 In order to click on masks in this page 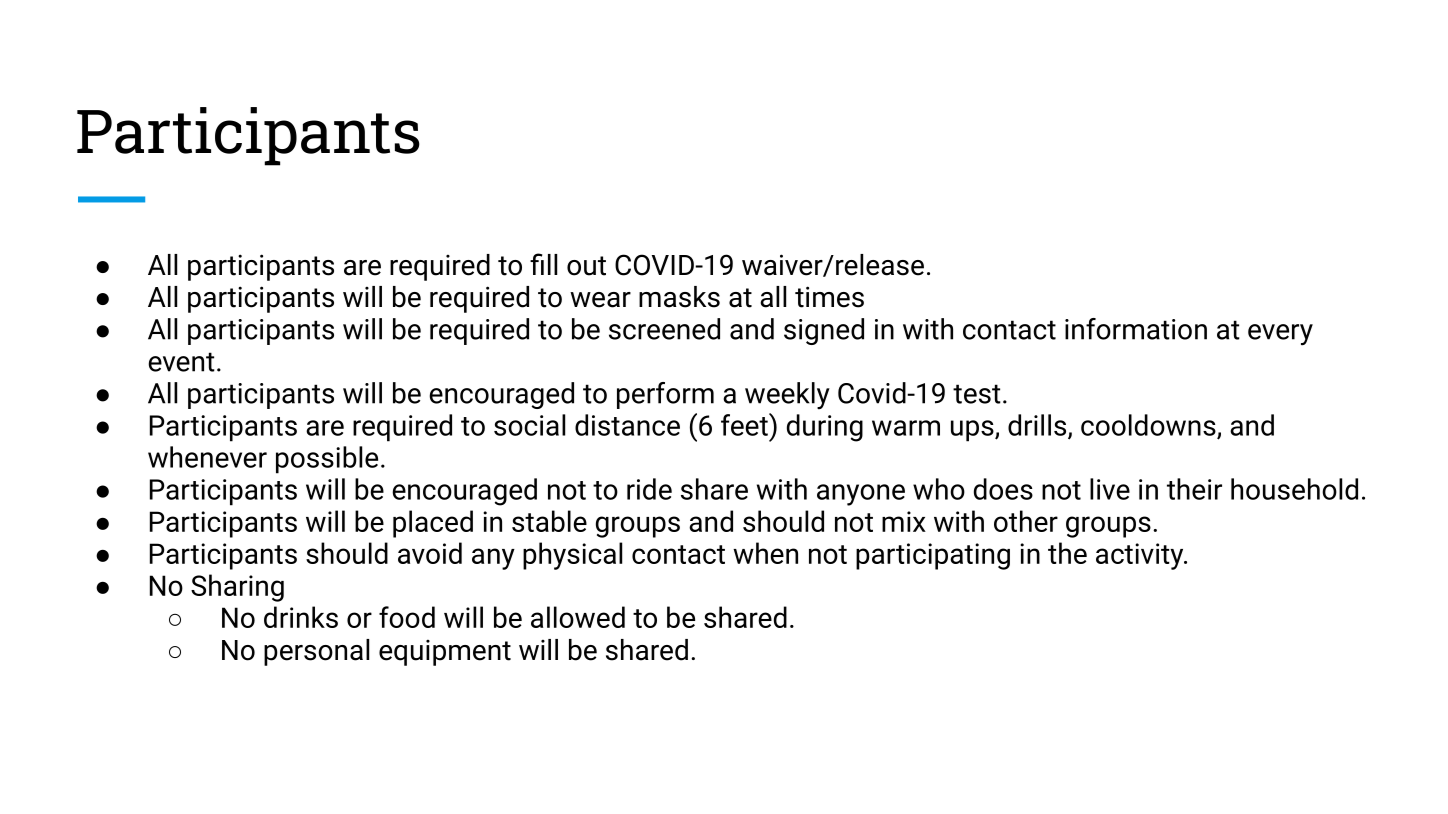, I will do `click(679, 297)`.
